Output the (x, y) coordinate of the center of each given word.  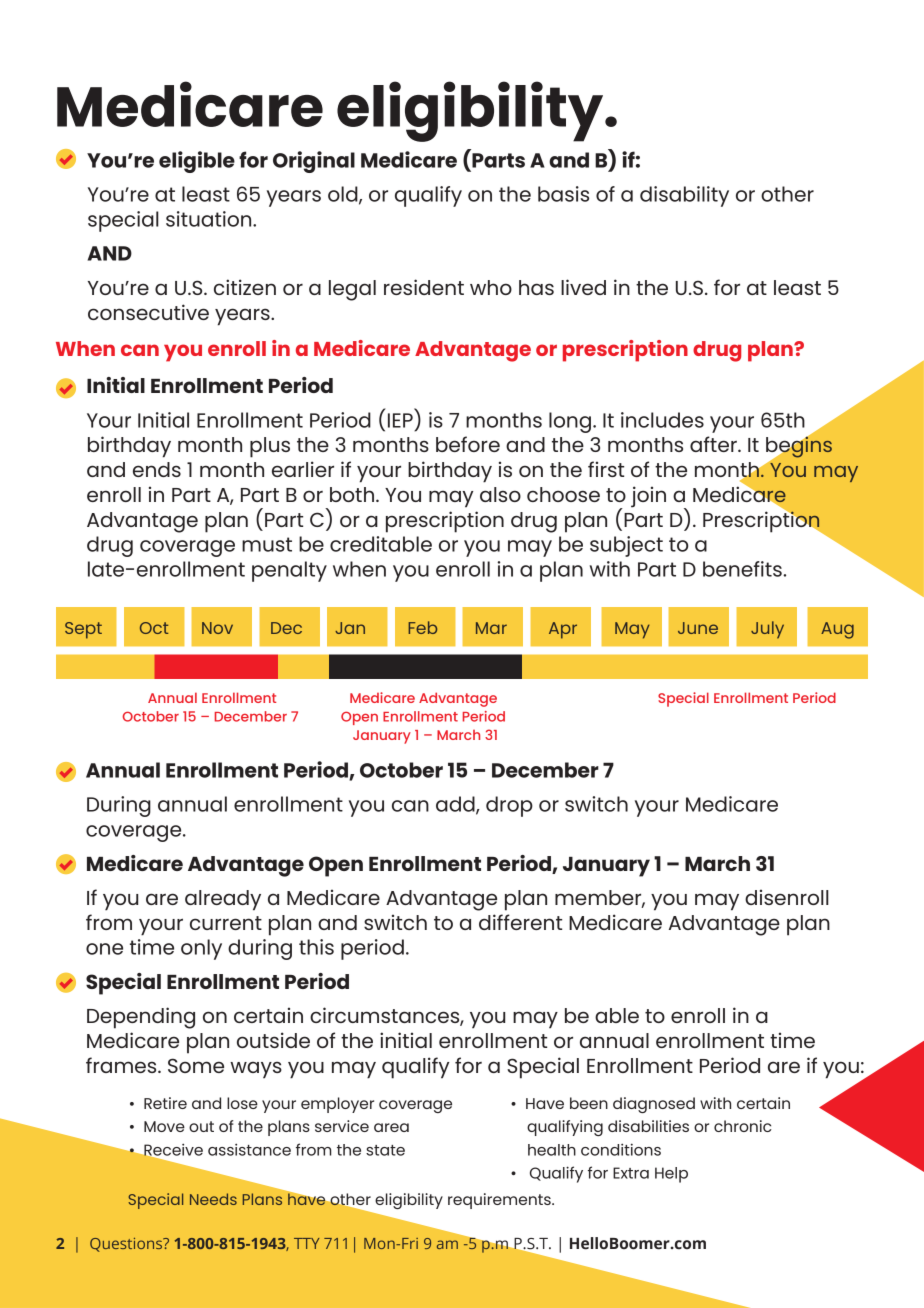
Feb (422, 627)
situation (210, 219)
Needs (213, 1199)
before (468, 444)
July (767, 630)
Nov (217, 628)
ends (157, 469)
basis (563, 194)
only (201, 949)
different (520, 922)
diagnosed (654, 1105)
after (714, 444)
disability (684, 196)
